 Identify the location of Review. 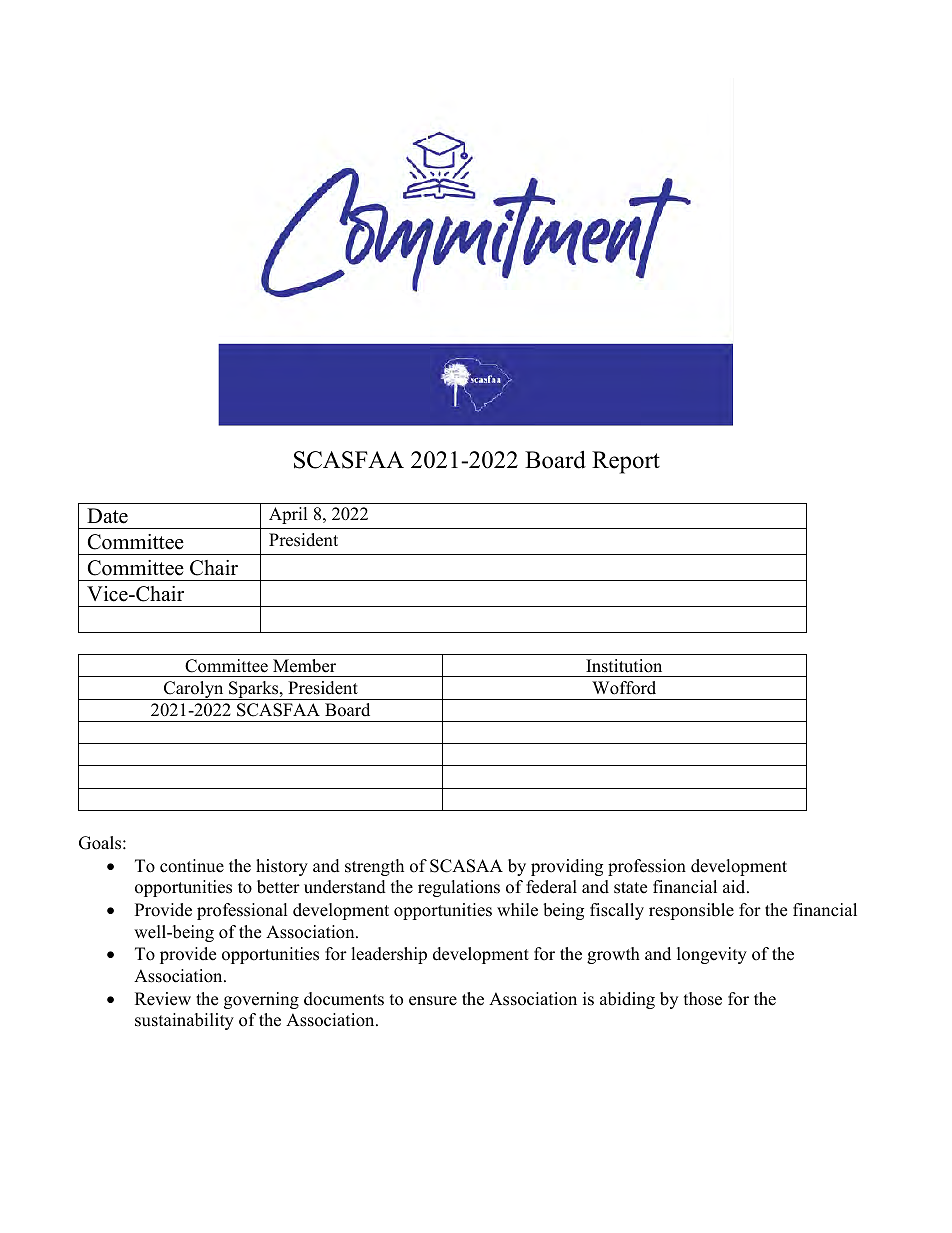
(163, 999).
